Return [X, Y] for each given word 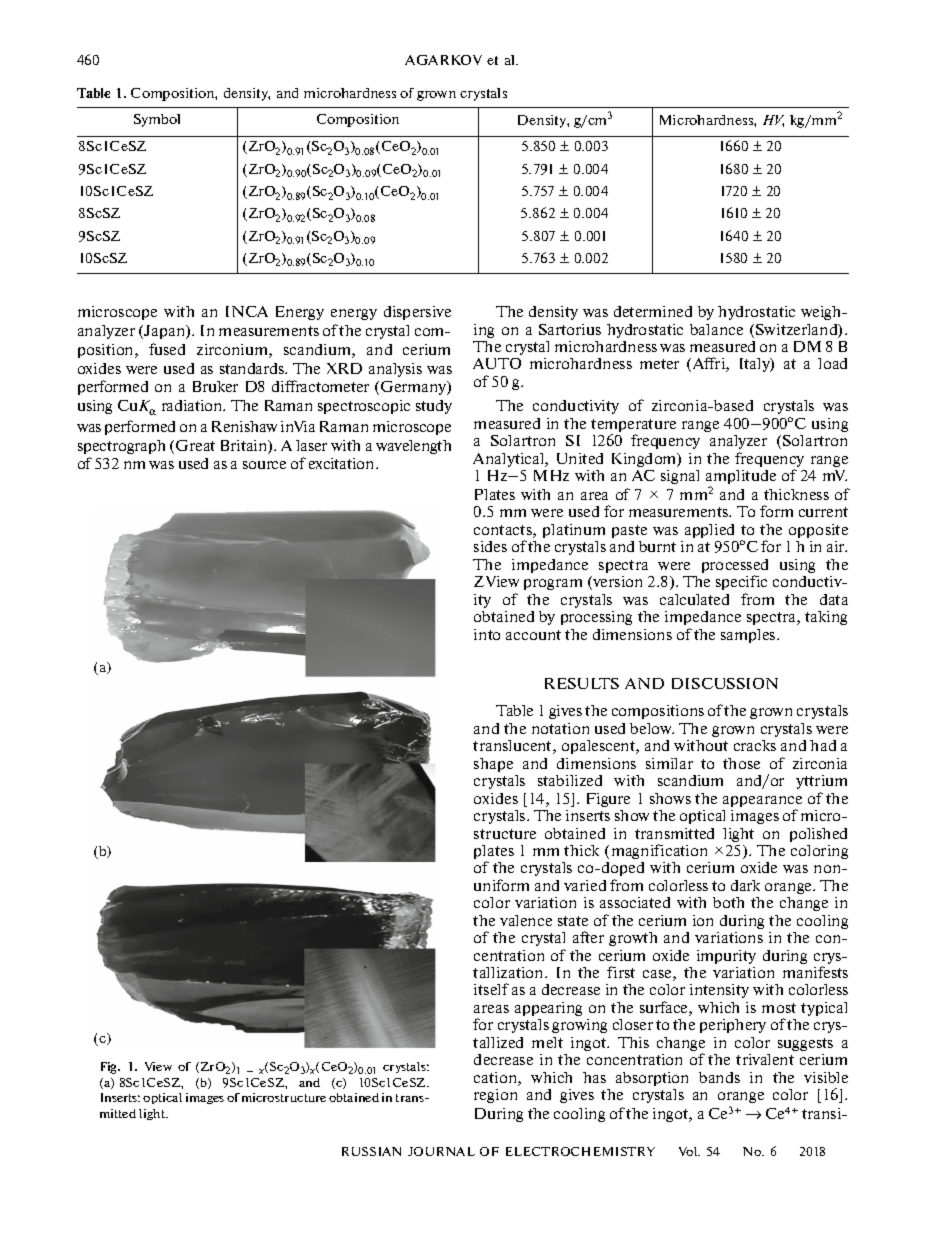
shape [493, 765]
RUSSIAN [371, 1151]
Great [195, 445]
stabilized [570, 780]
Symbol [157, 120]
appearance [762, 801]
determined [653, 311]
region [495, 1096]
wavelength [413, 447]
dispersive [417, 313]
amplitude [741, 478]
